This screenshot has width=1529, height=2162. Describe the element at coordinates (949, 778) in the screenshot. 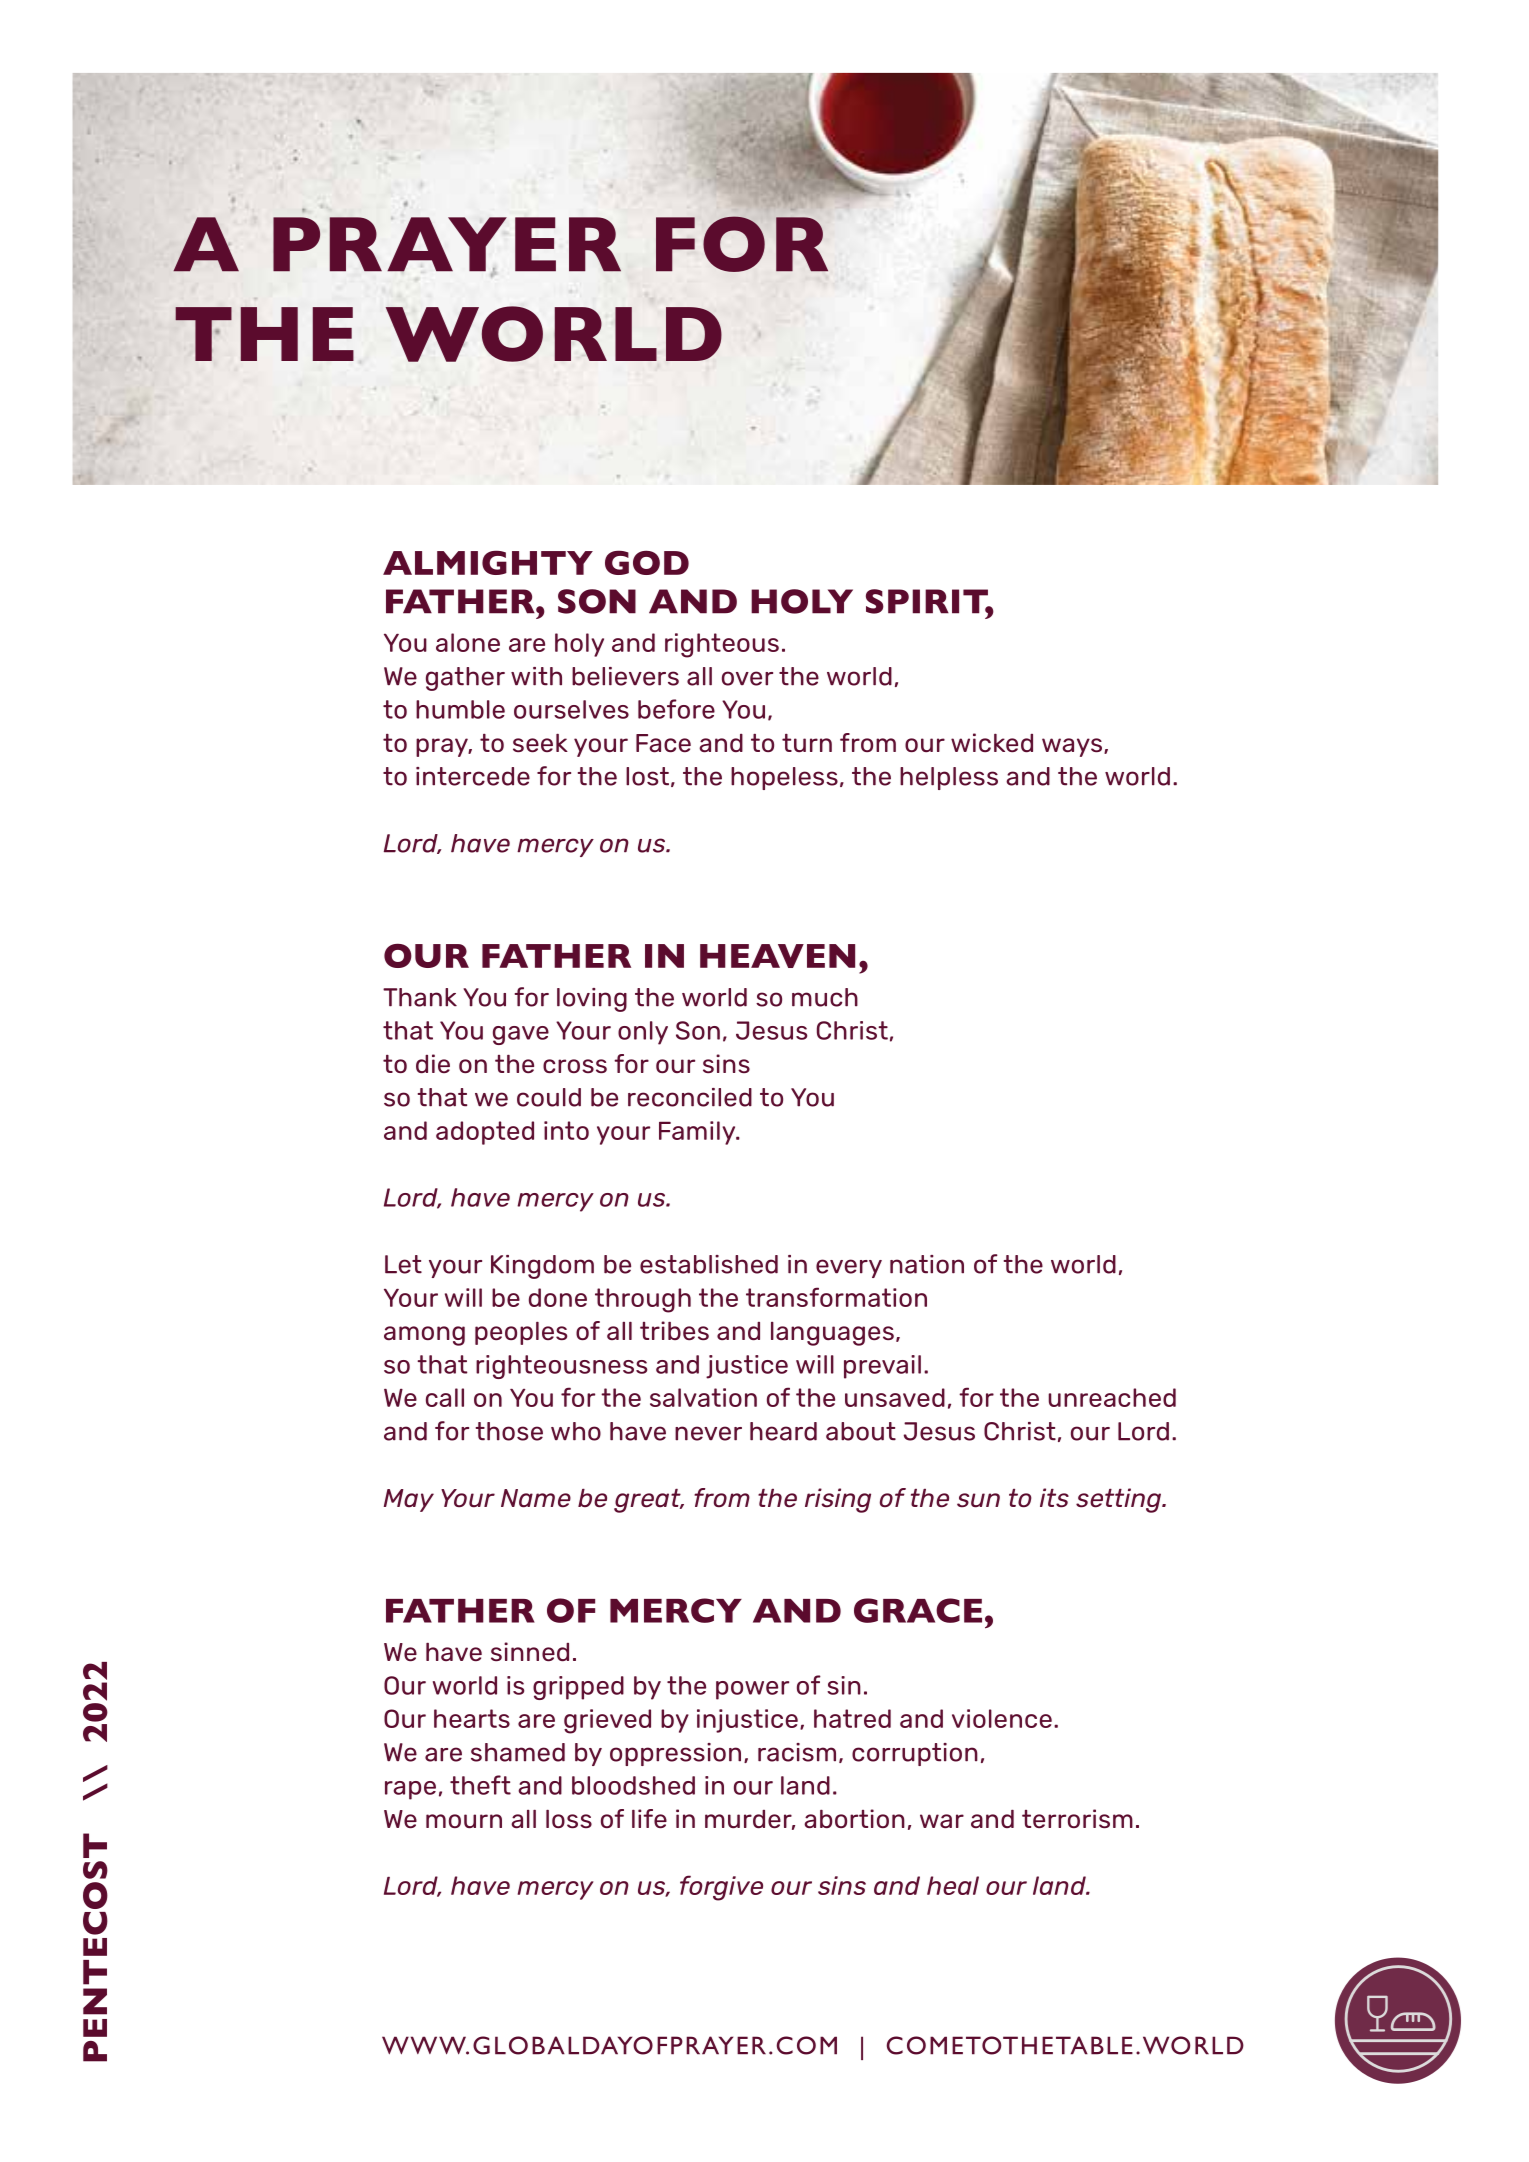

I see `helpless` at that location.
